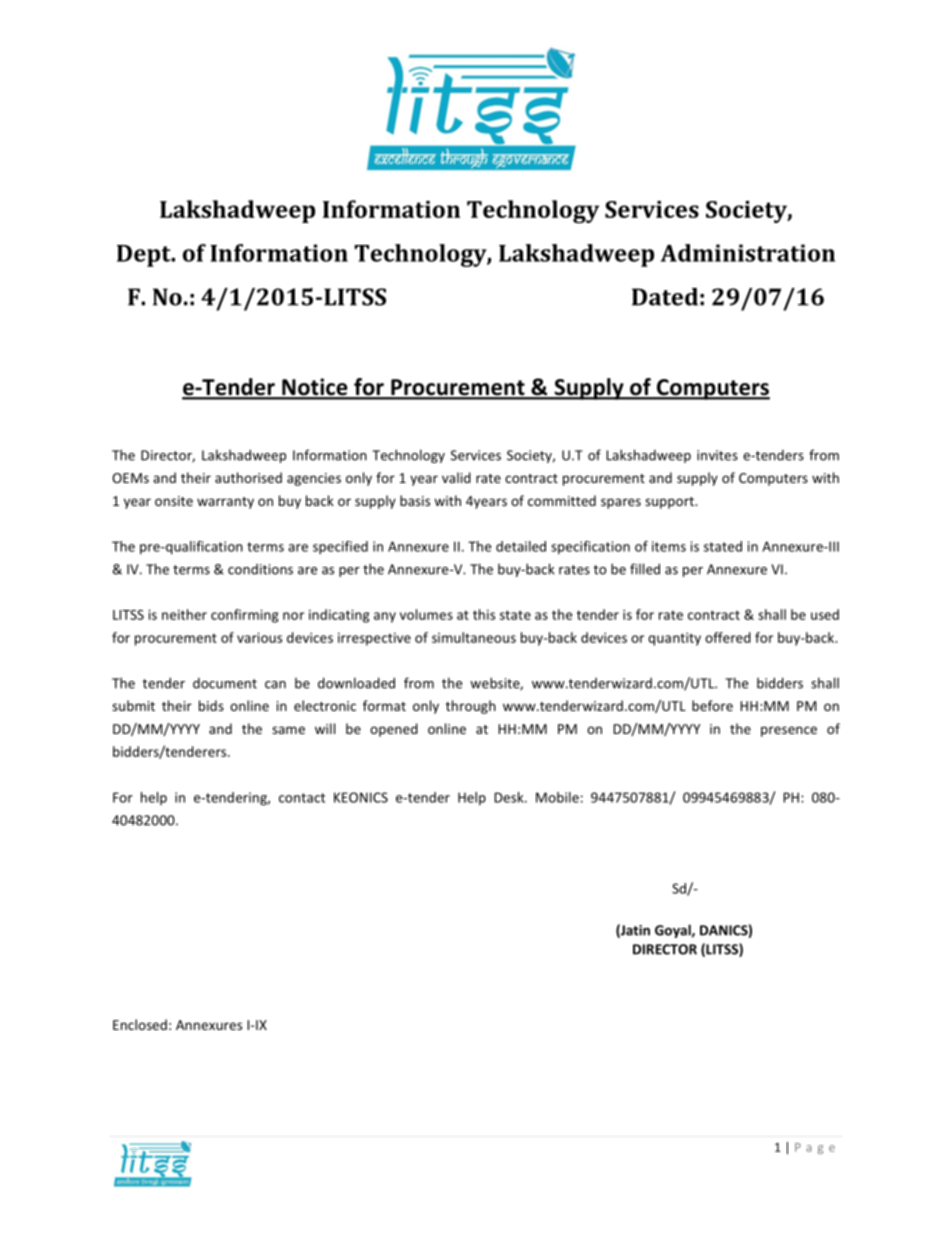  Describe the element at coordinates (717, 455) in the page. I see `invites` at that location.
